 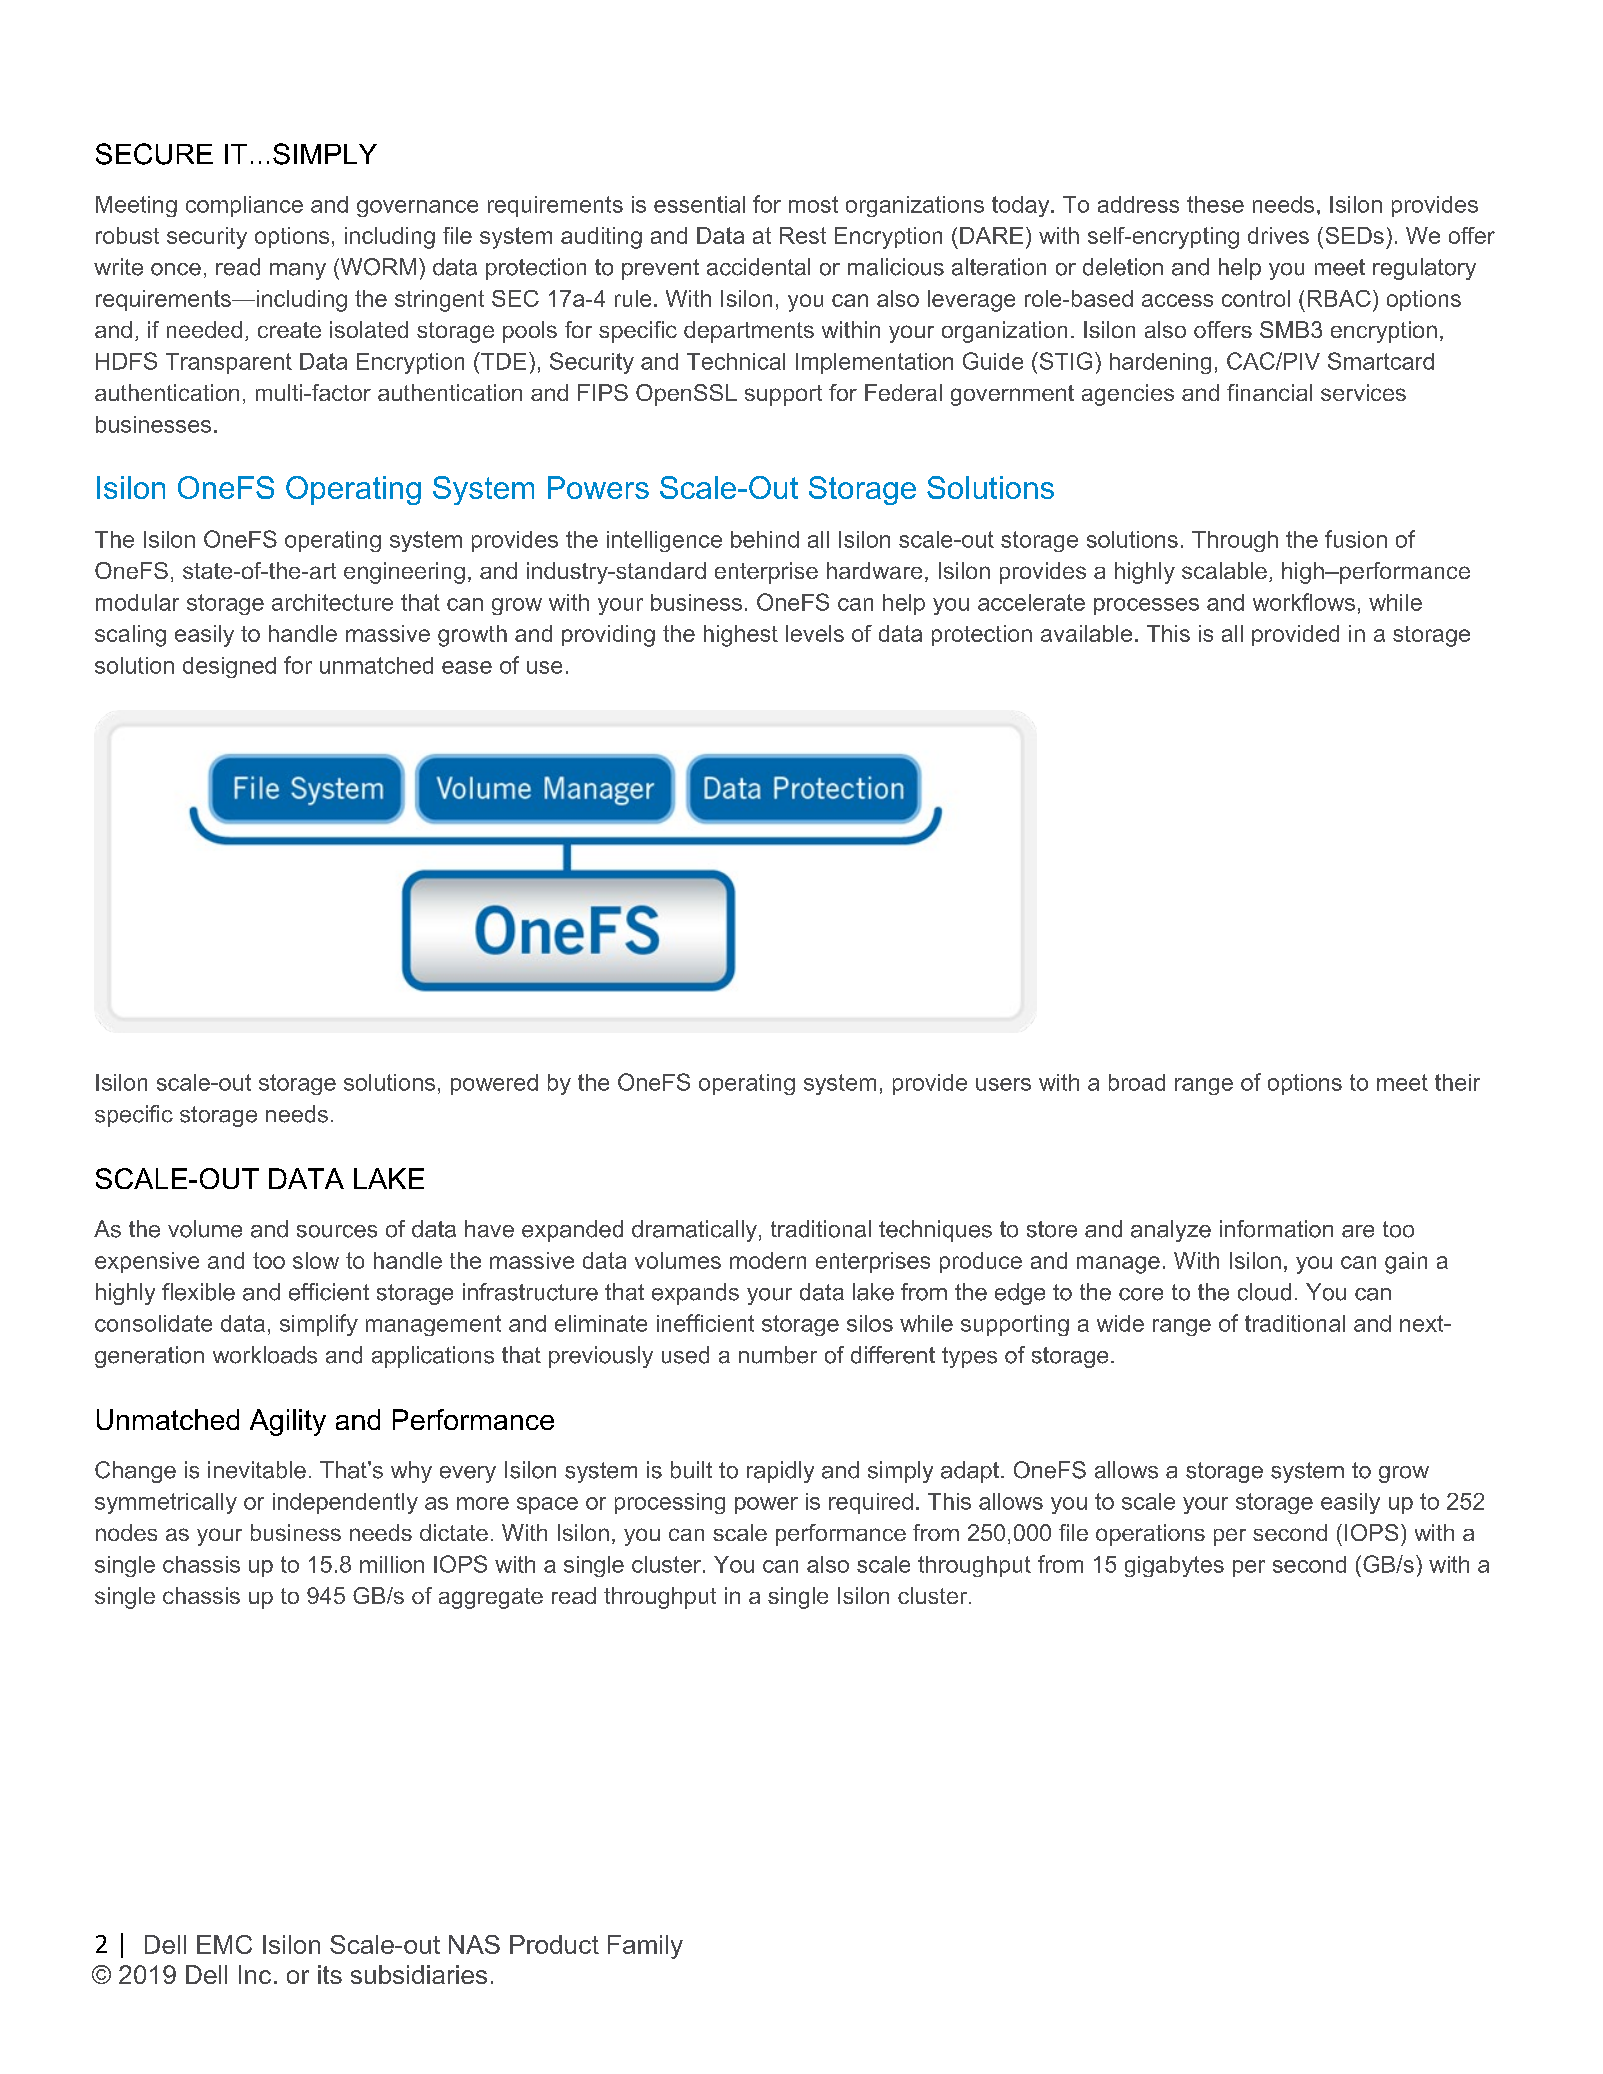 I want to click on designed, so click(x=229, y=667).
